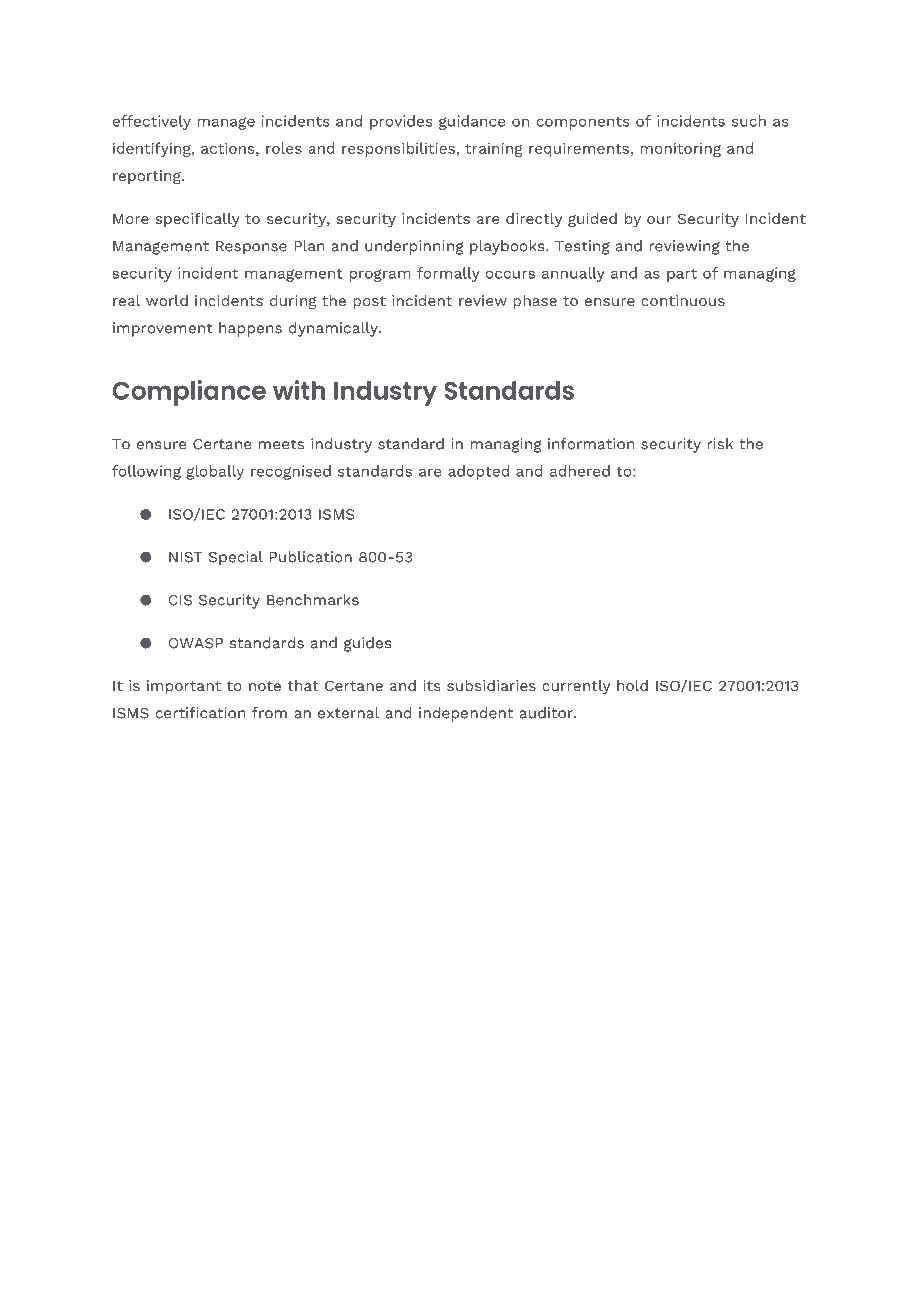  Describe the element at coordinates (189, 393) in the document. I see `Compliance` at that location.
